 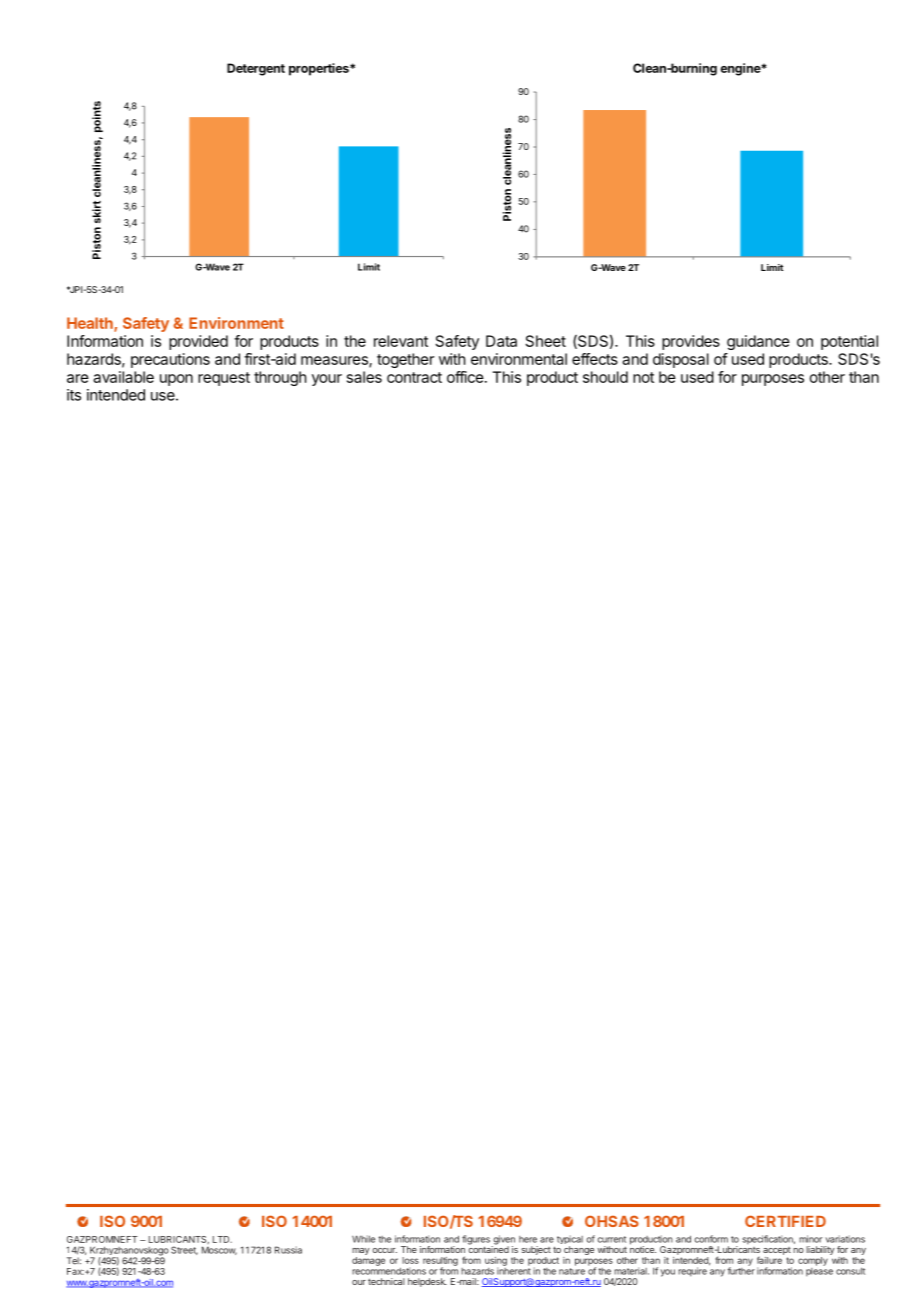 What do you see at coordinates (74, 395) in the screenshot?
I see `its` at bounding box center [74, 395].
